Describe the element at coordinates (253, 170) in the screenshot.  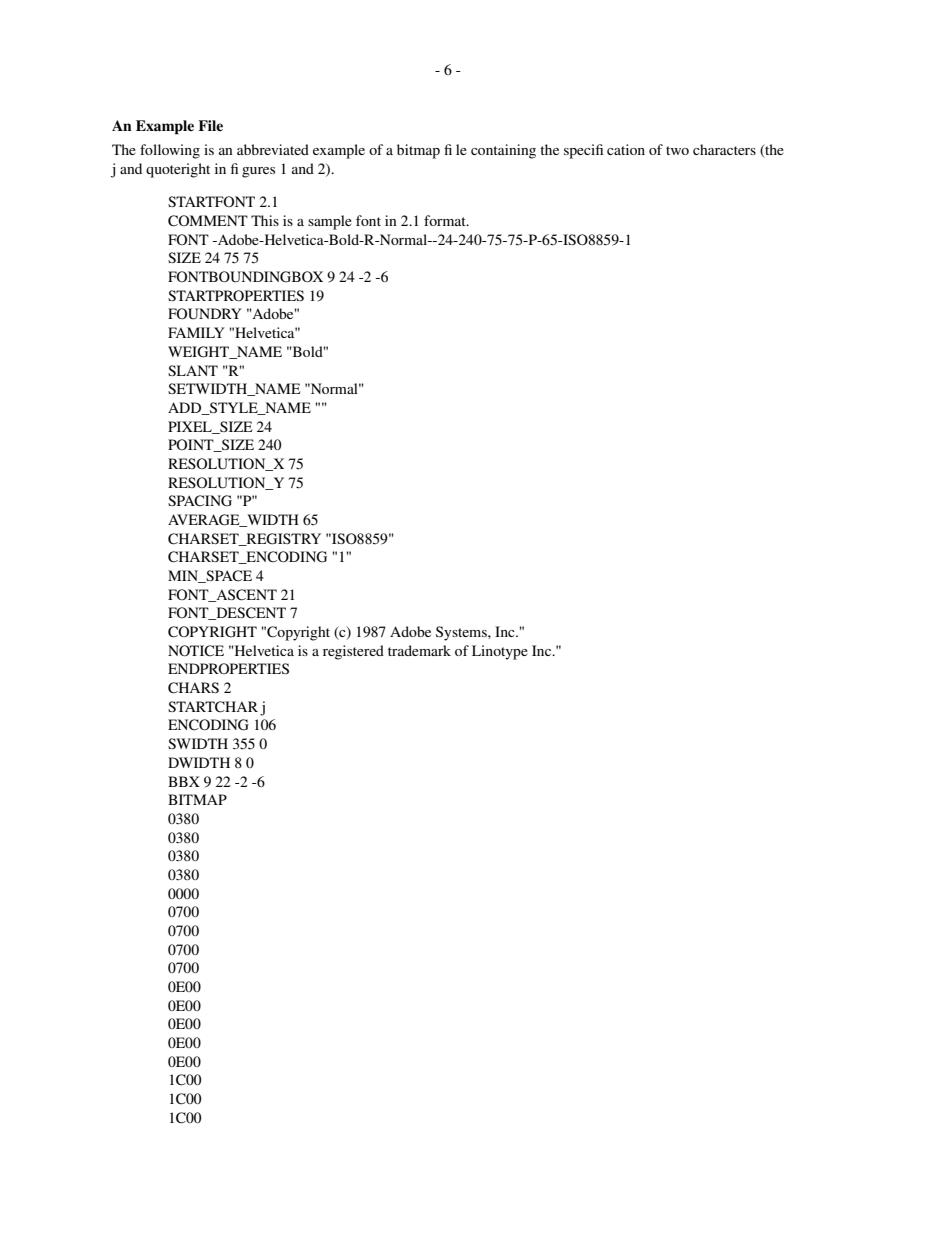
I see `figures` at that location.
